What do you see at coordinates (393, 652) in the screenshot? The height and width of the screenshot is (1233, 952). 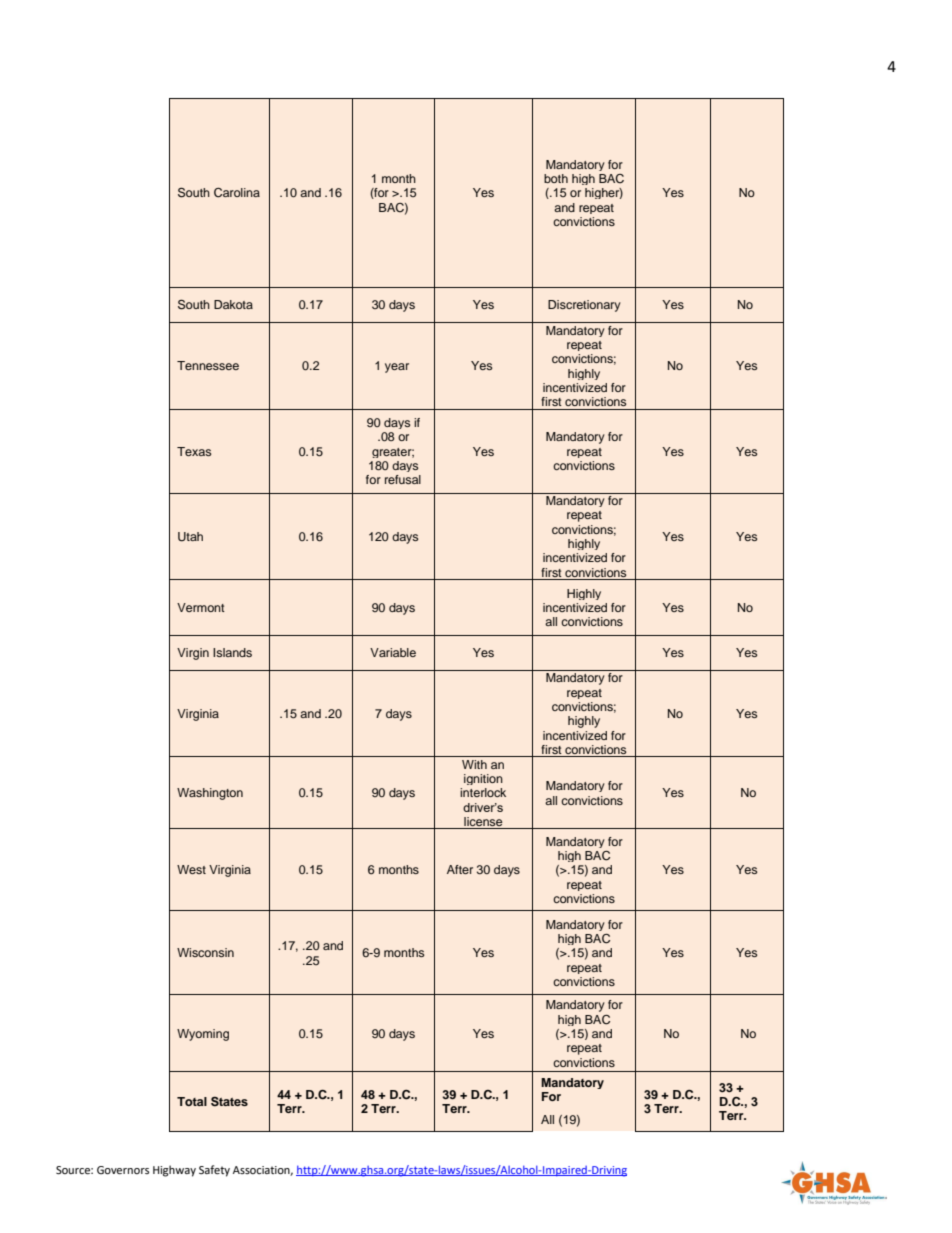 I see `Variable` at bounding box center [393, 652].
